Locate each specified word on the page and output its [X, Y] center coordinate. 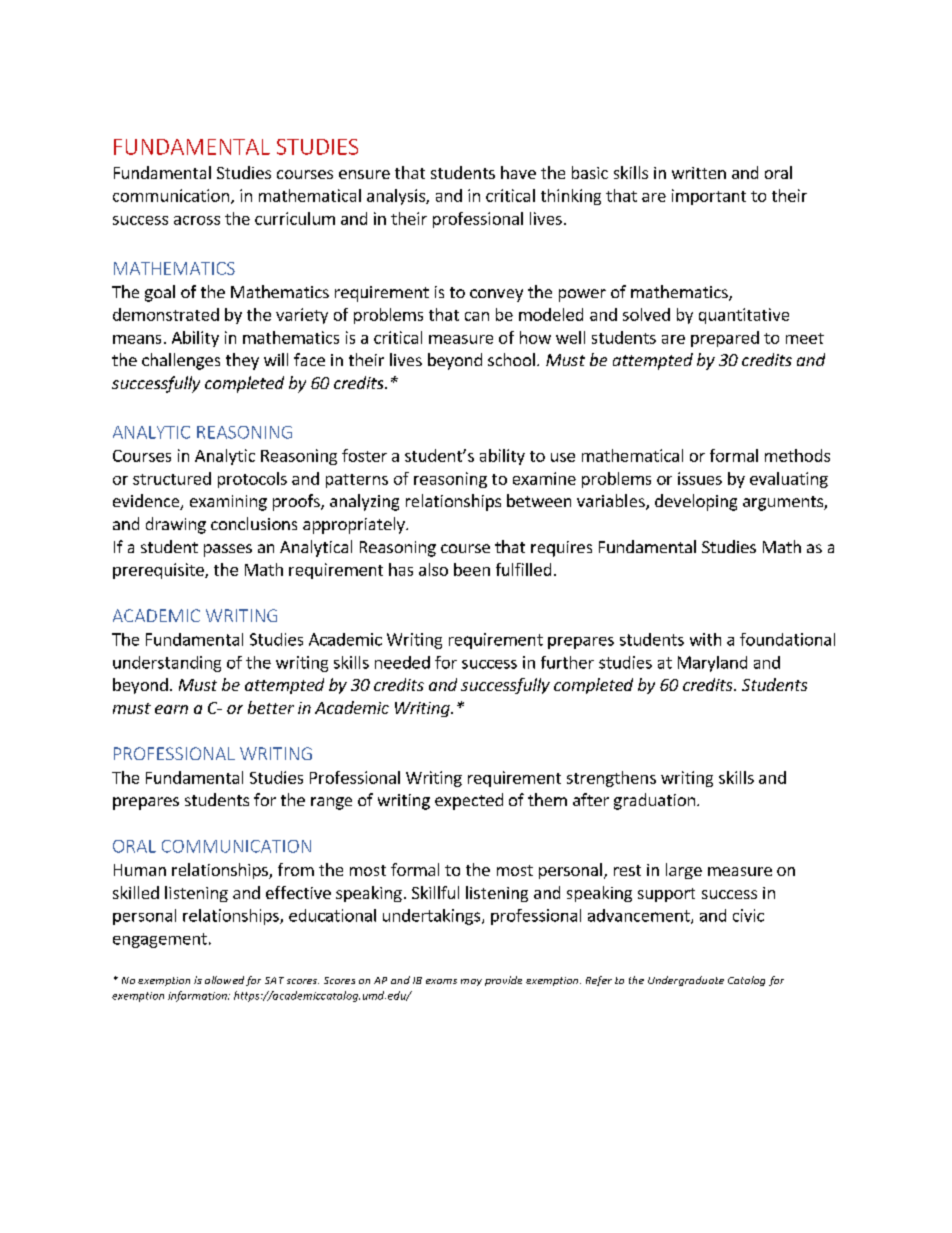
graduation [654, 801]
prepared [725, 339]
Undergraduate [686, 981]
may [471, 982]
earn [171, 709]
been [472, 569]
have [518, 172]
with [705, 639]
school [511, 359]
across [197, 220]
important [709, 197]
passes [228, 550]
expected [469, 801]
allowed [224, 980]
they [242, 361]
